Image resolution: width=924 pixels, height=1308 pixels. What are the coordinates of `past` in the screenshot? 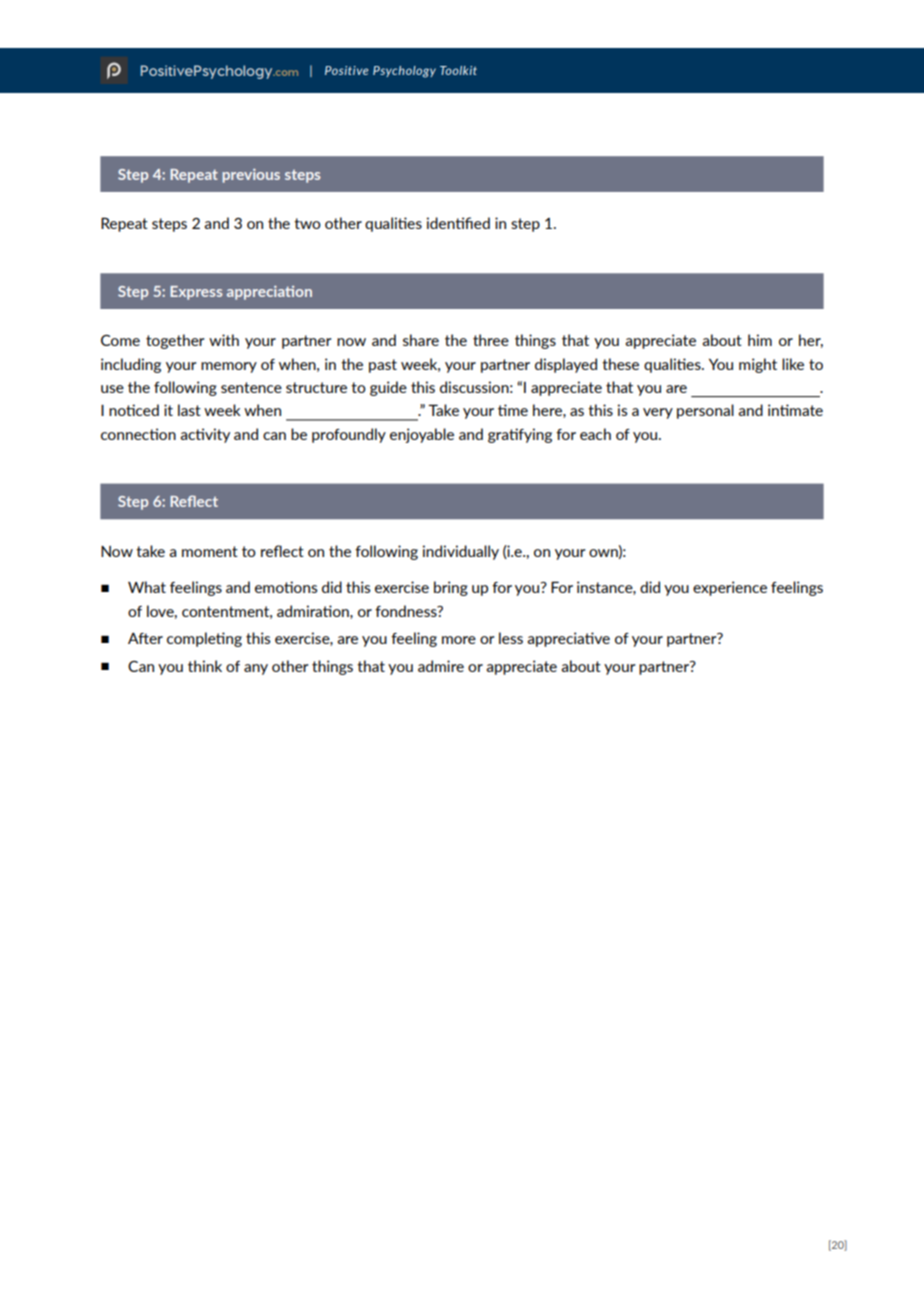 It's located at (383, 366).
